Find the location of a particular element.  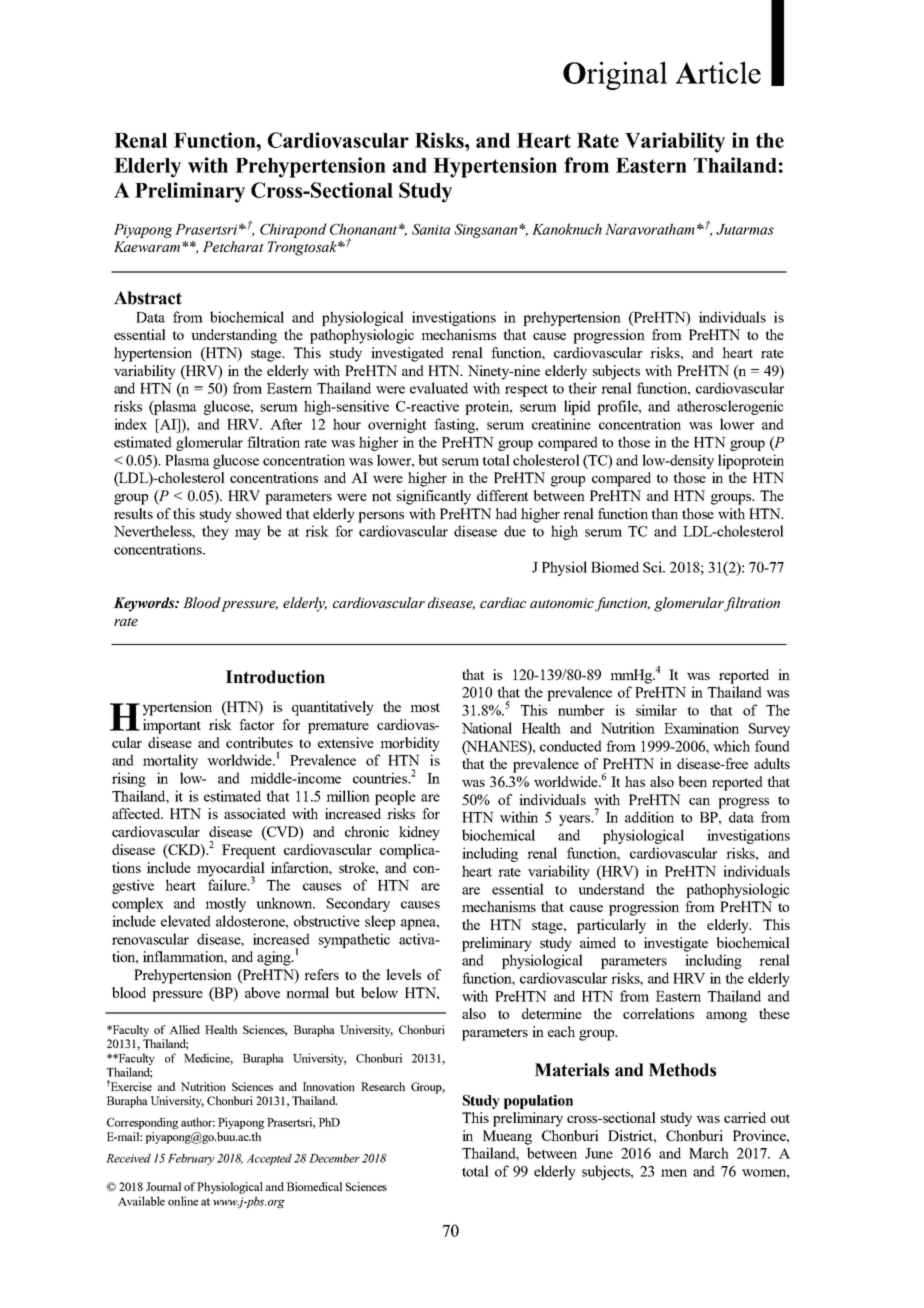

Article is located at coordinates (718, 72).
